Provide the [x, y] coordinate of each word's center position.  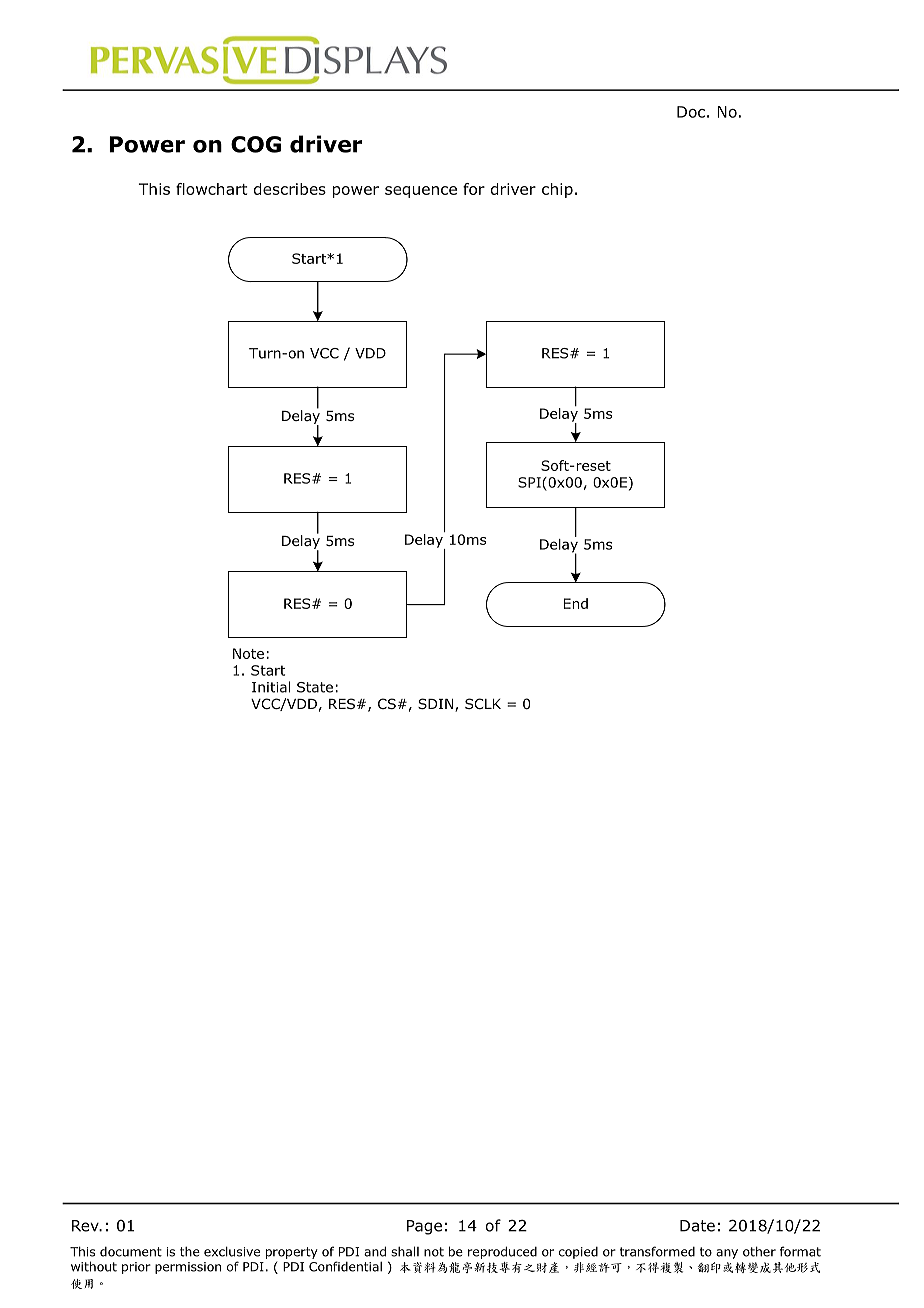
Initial [271, 687]
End [576, 603]
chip [557, 190]
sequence [421, 192]
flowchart [211, 189]
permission [188, 1268]
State [315, 687]
